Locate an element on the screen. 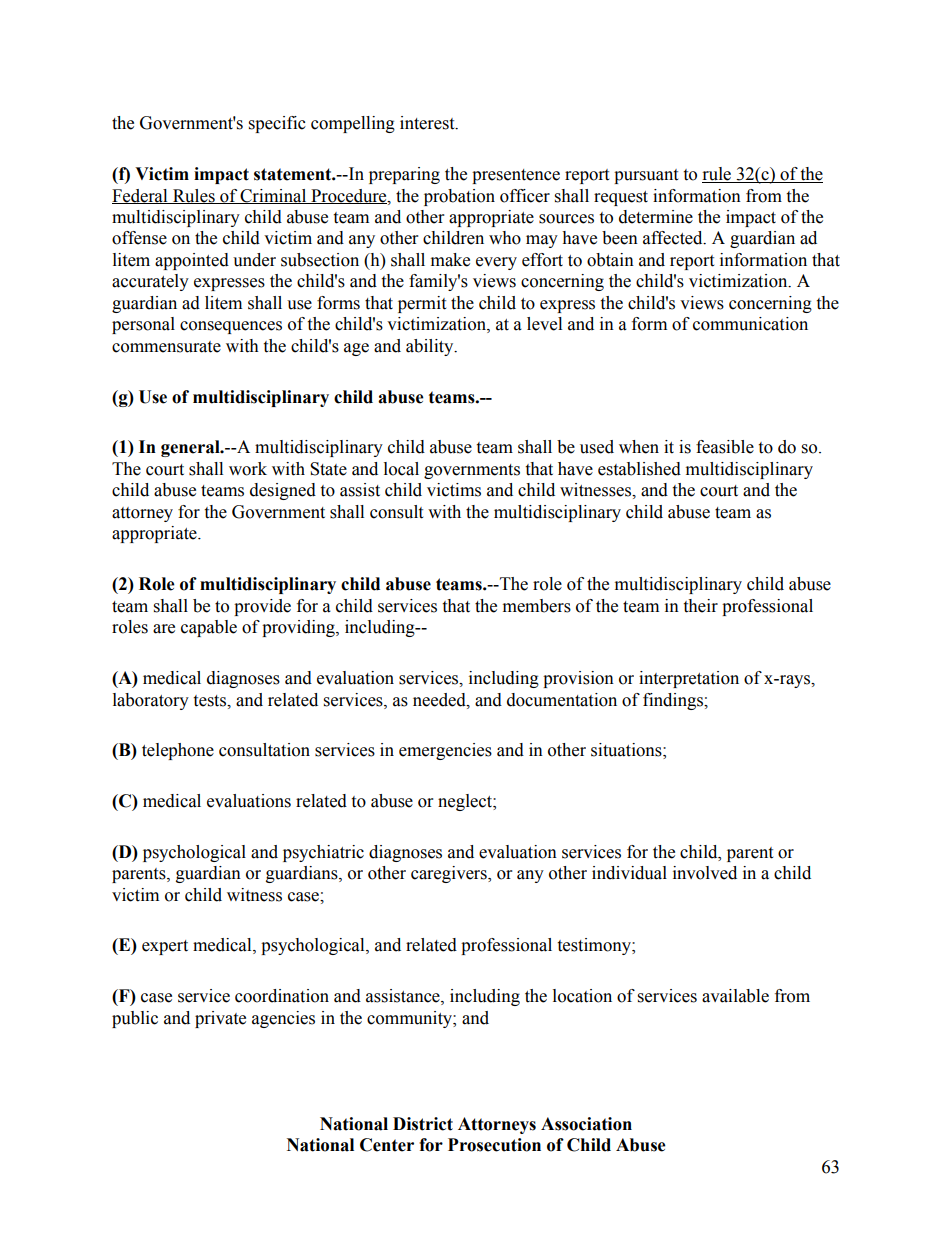 The width and height of the screenshot is (952, 1233). involved is located at coordinates (705, 873).
